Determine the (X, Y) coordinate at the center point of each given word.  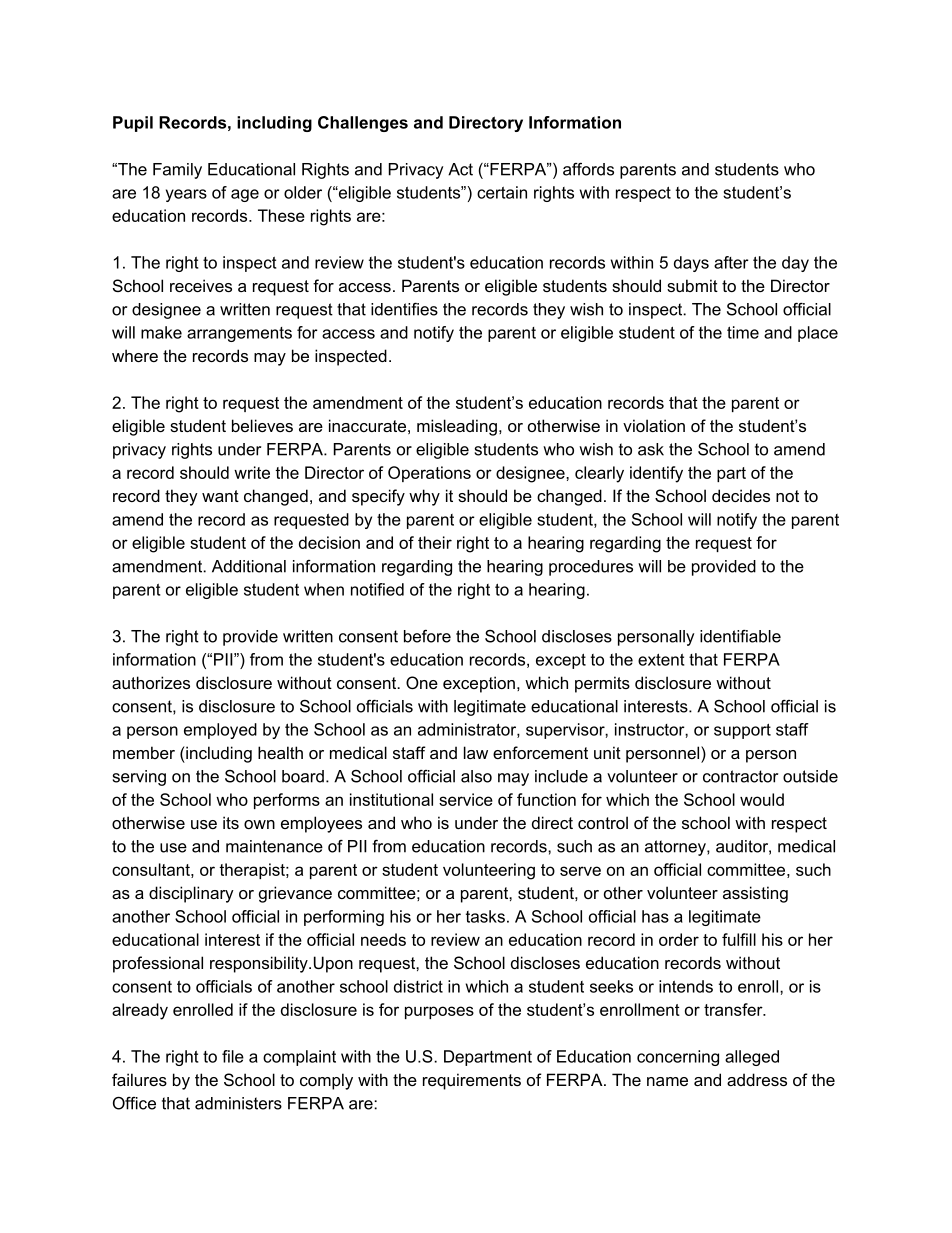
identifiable (740, 636)
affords (588, 169)
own (259, 824)
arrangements (239, 334)
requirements (472, 1081)
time (743, 332)
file (233, 1056)
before (427, 636)
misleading (457, 427)
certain (502, 192)
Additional (249, 566)
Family (177, 171)
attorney (676, 848)
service (466, 799)
